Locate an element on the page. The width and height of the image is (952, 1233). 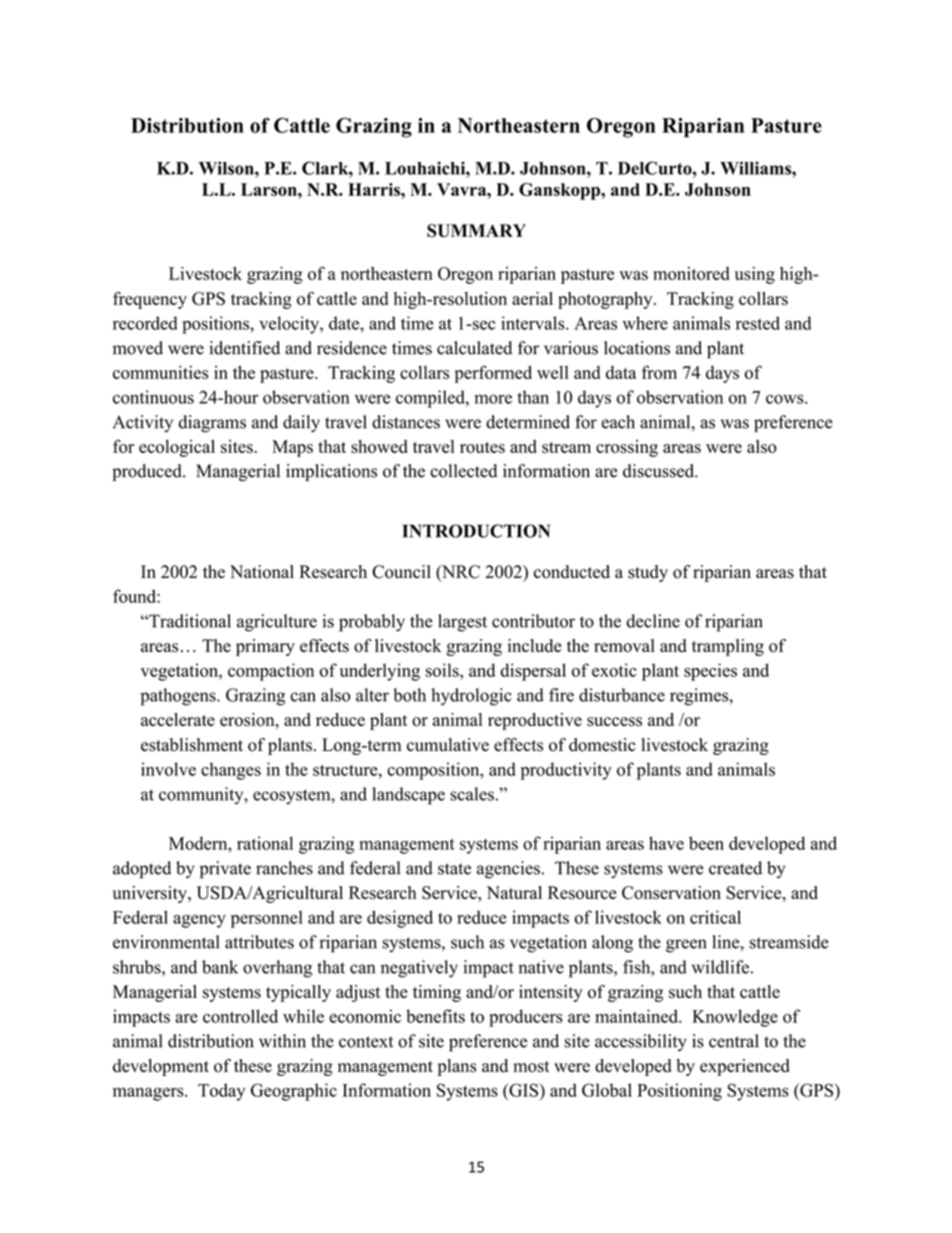
hydrologic is located at coordinates (471, 697).
